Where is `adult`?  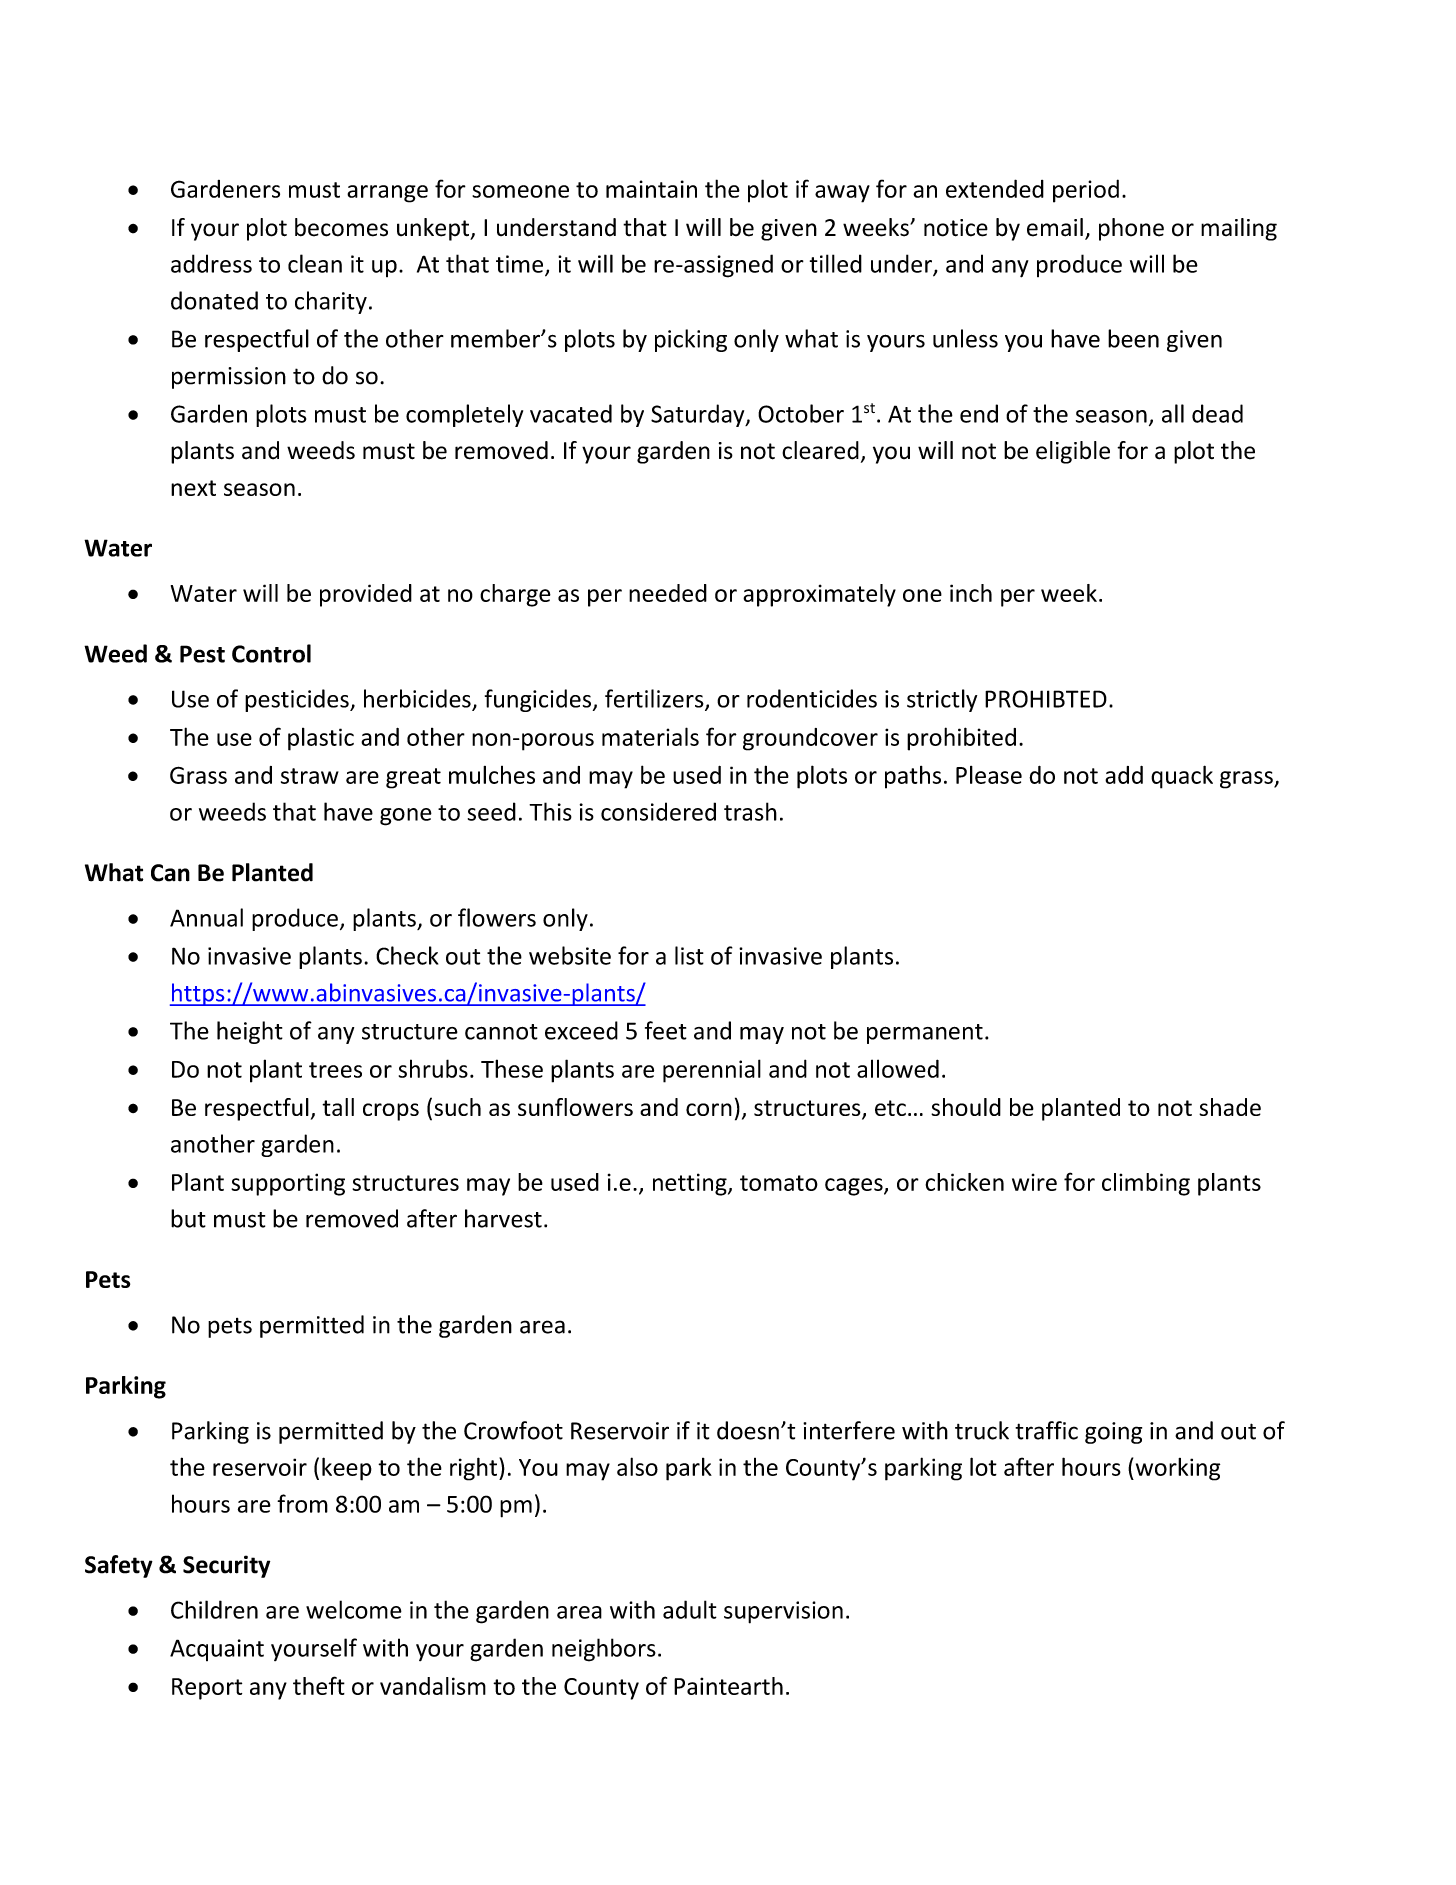 adult is located at coordinates (690, 1609).
